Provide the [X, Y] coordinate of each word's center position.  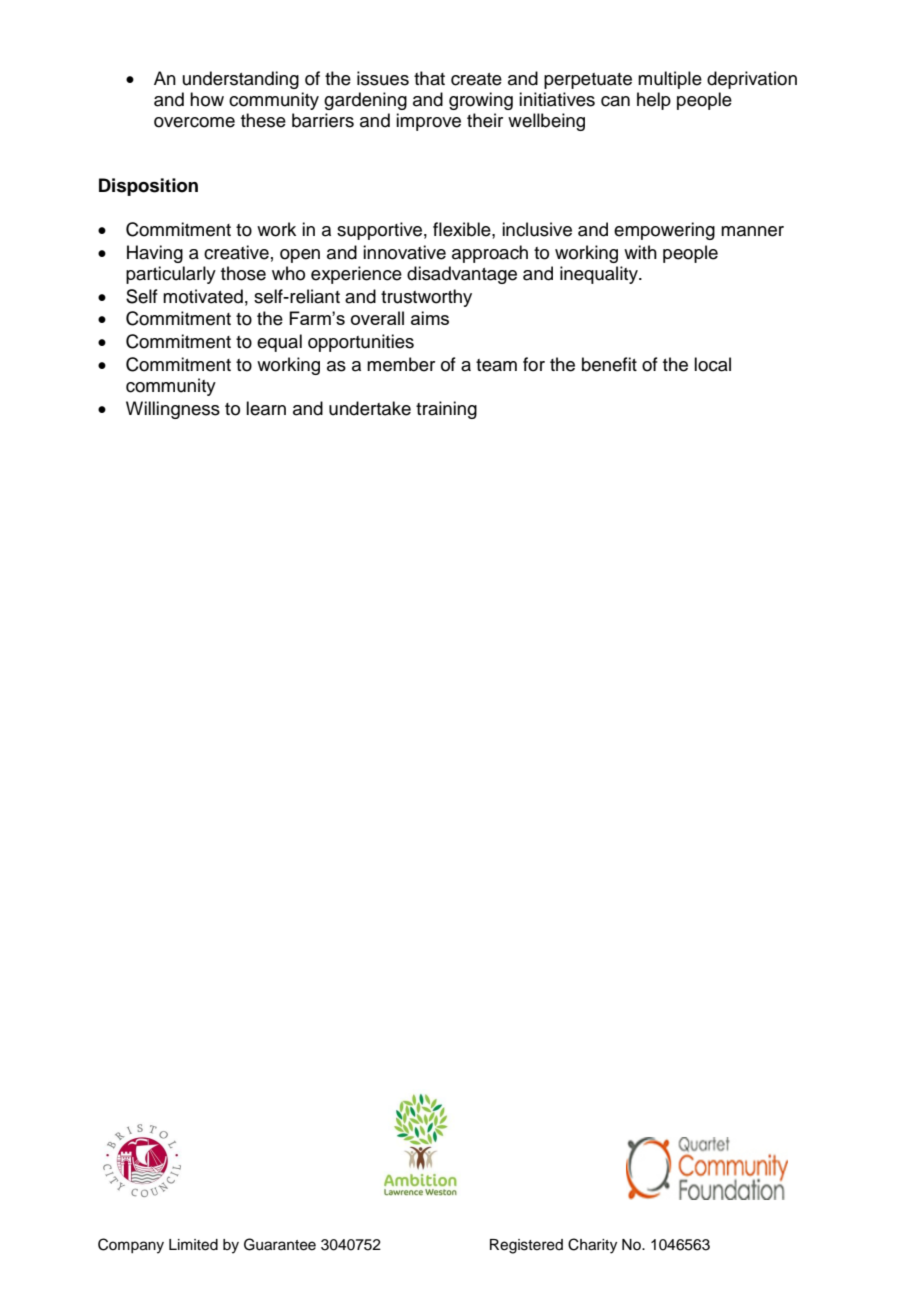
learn [266, 408]
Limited [193, 1245]
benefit [609, 364]
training [446, 410]
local [712, 364]
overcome [194, 122]
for [534, 364]
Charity [592, 1246]
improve [428, 122]
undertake [370, 408]
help [654, 101]
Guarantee [280, 1244]
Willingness [173, 410]
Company [131, 1246]
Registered [526, 1246]
